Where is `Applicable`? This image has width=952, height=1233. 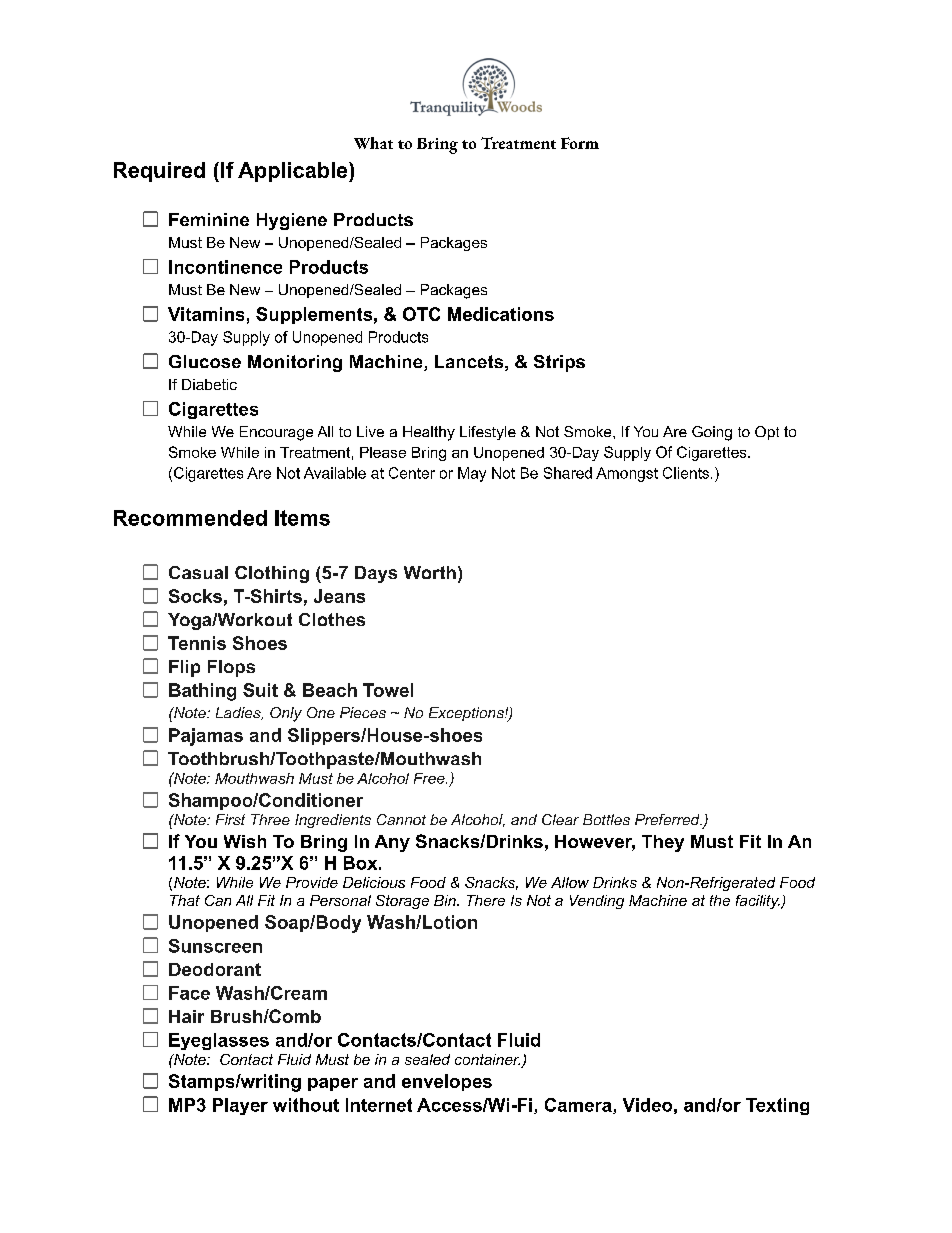 Applicable is located at coordinates (294, 172).
